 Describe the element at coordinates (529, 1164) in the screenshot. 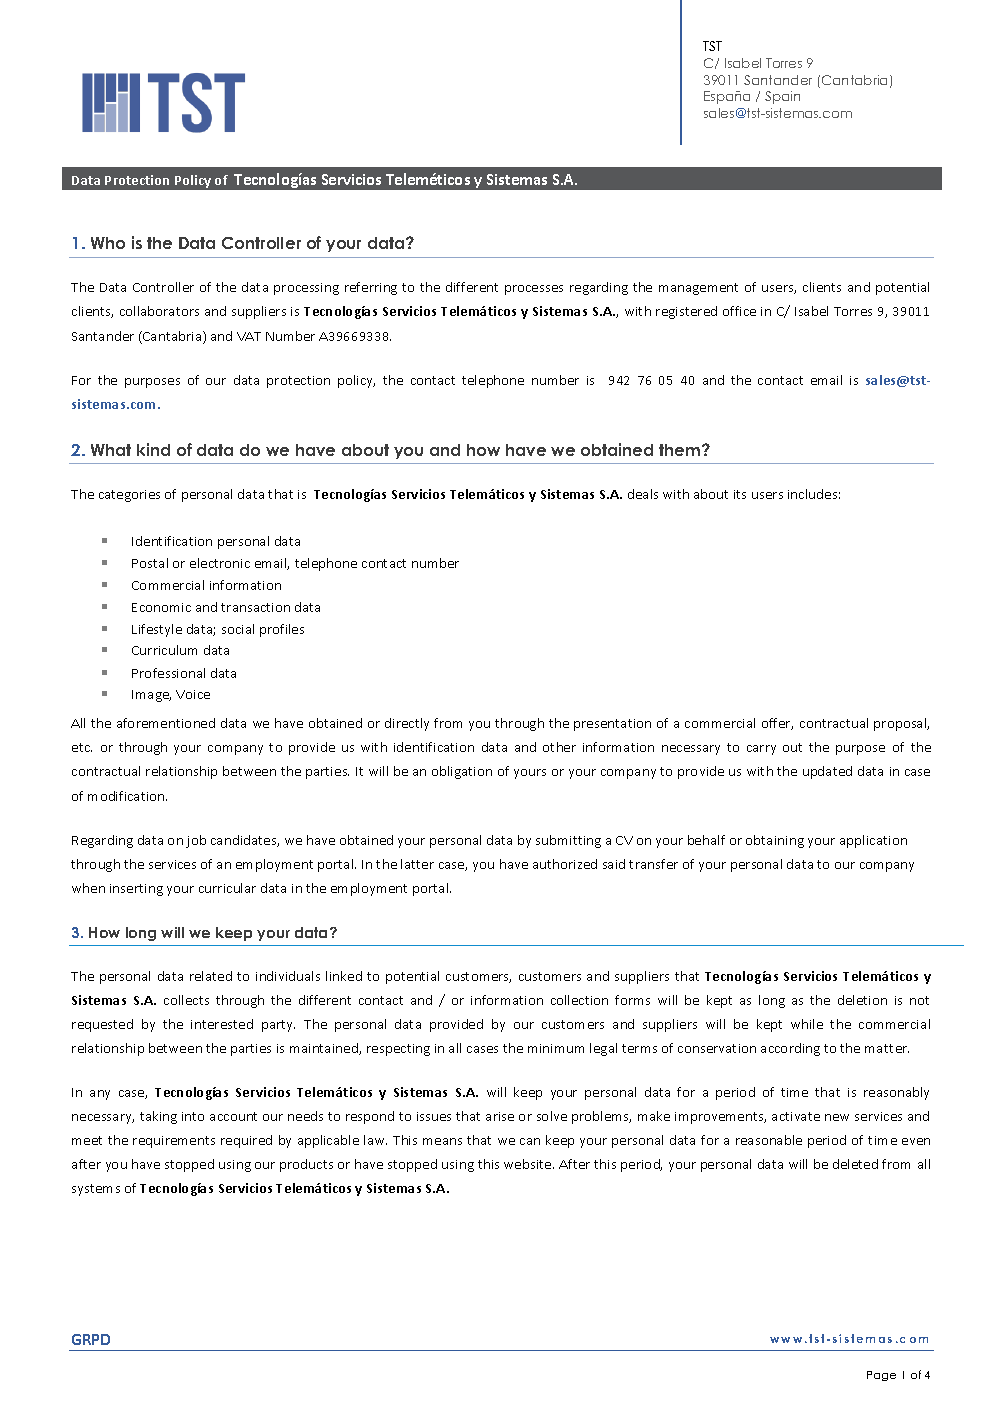

I see `website` at that location.
